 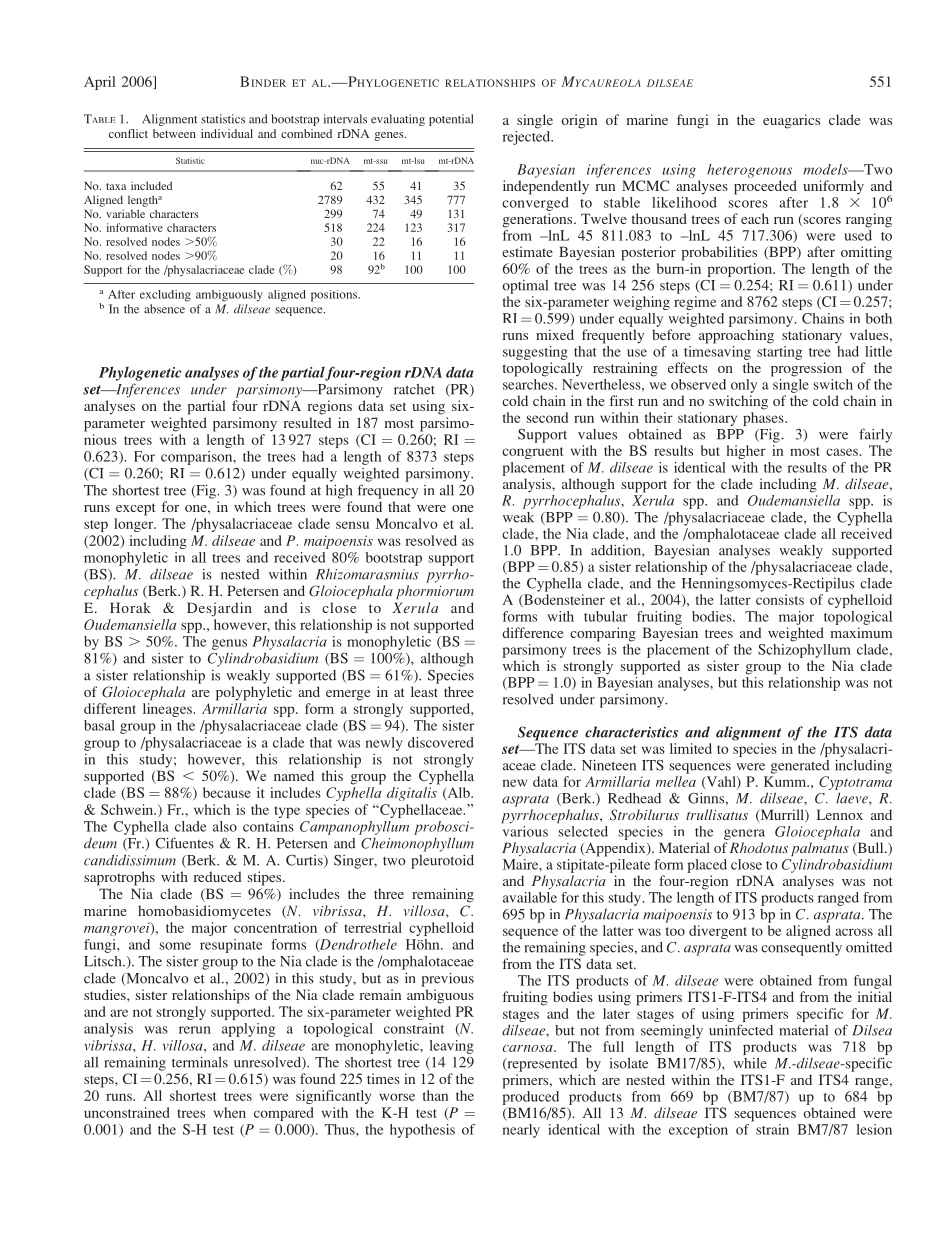 What do you see at coordinates (217, 876) in the document?
I see `reduced` at bounding box center [217, 876].
